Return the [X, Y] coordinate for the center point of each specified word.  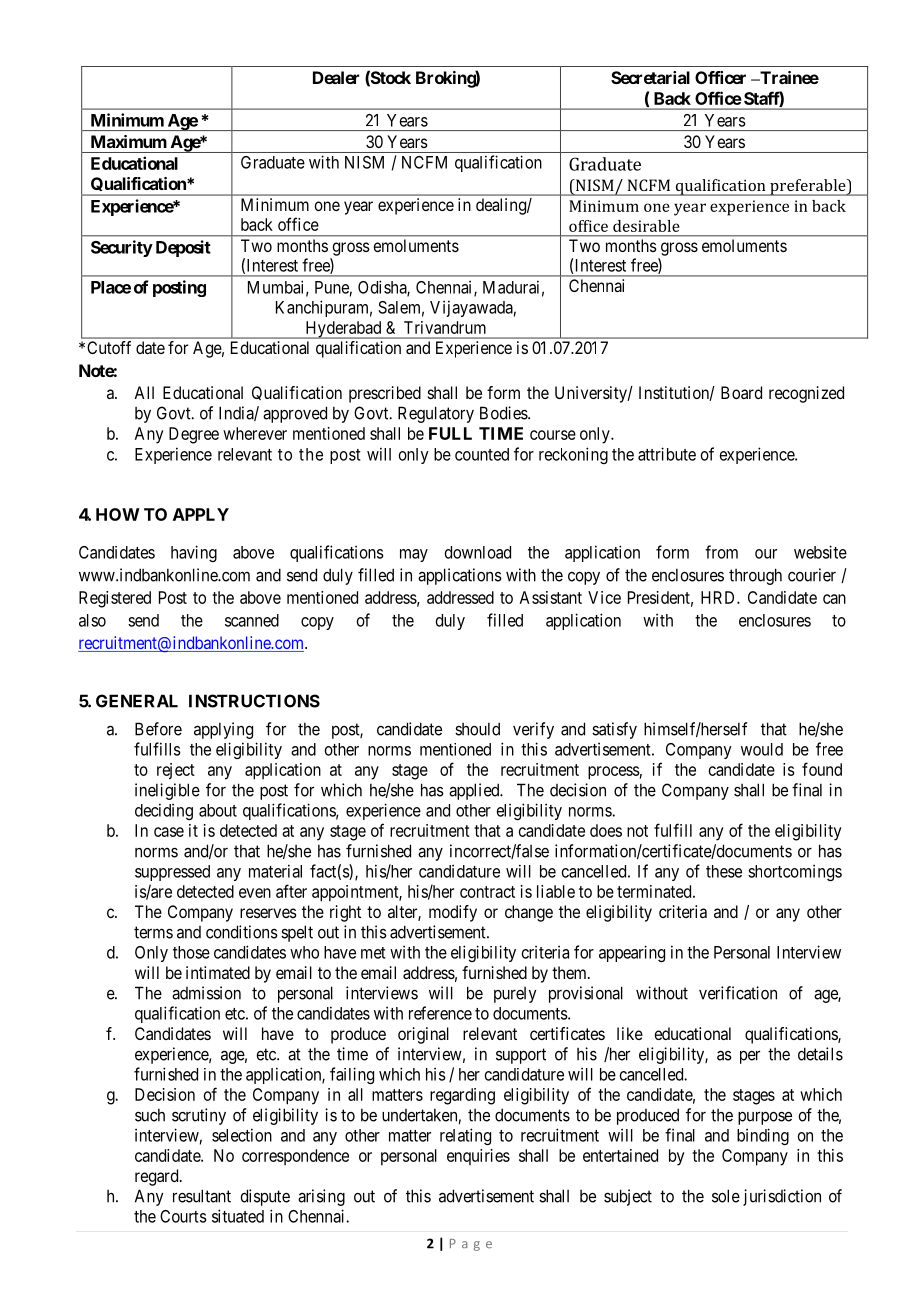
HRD [719, 597]
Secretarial [650, 77]
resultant [202, 1196]
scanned [252, 620]
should [477, 729]
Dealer [336, 77]
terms [153, 932]
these [724, 871]
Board [741, 392]
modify [453, 913]
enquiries [478, 1157]
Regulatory [436, 414]
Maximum [129, 141]
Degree [194, 435]
